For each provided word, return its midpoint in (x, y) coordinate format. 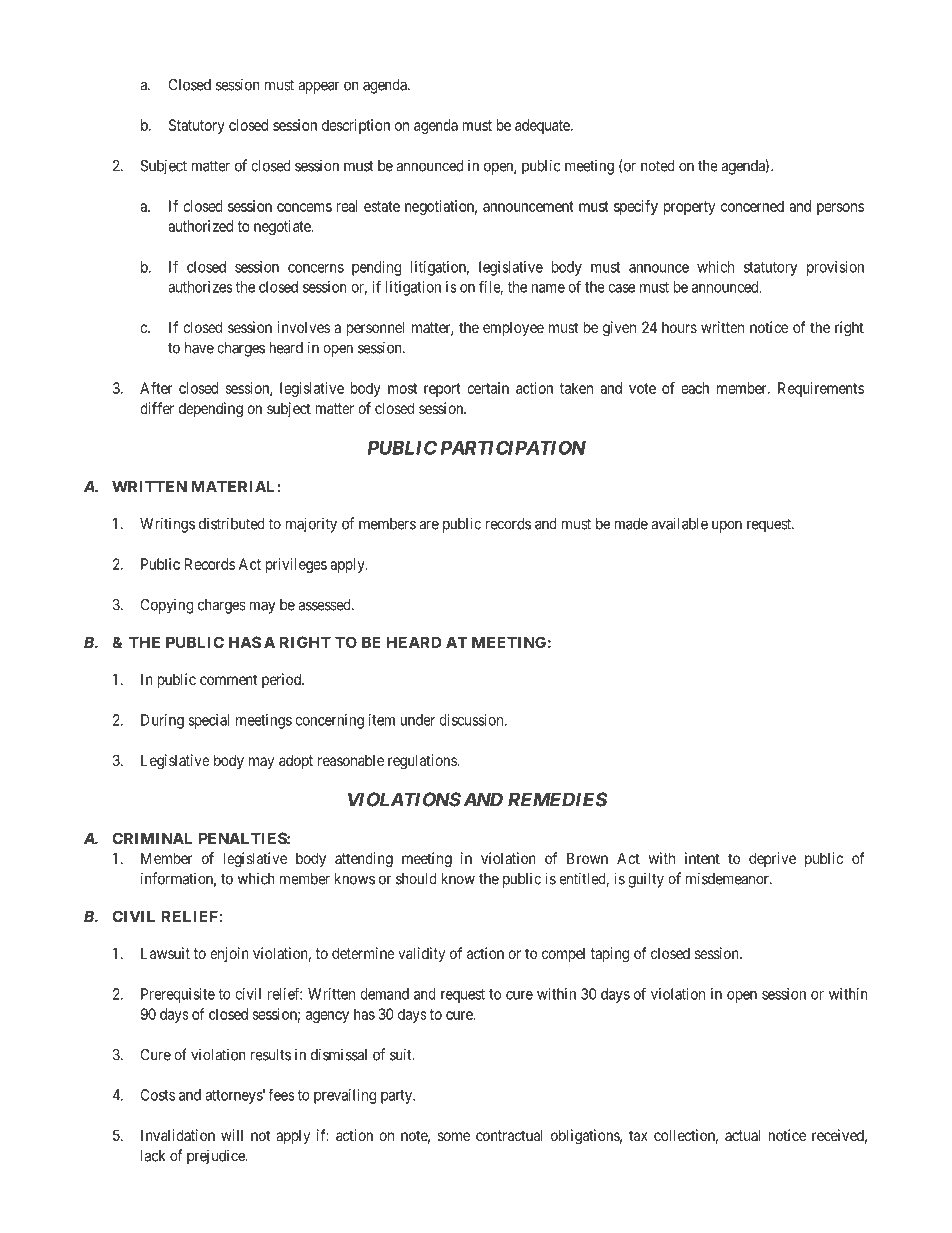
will (232, 1135)
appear (318, 87)
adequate (543, 126)
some (454, 1136)
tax (638, 1135)
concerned (752, 206)
